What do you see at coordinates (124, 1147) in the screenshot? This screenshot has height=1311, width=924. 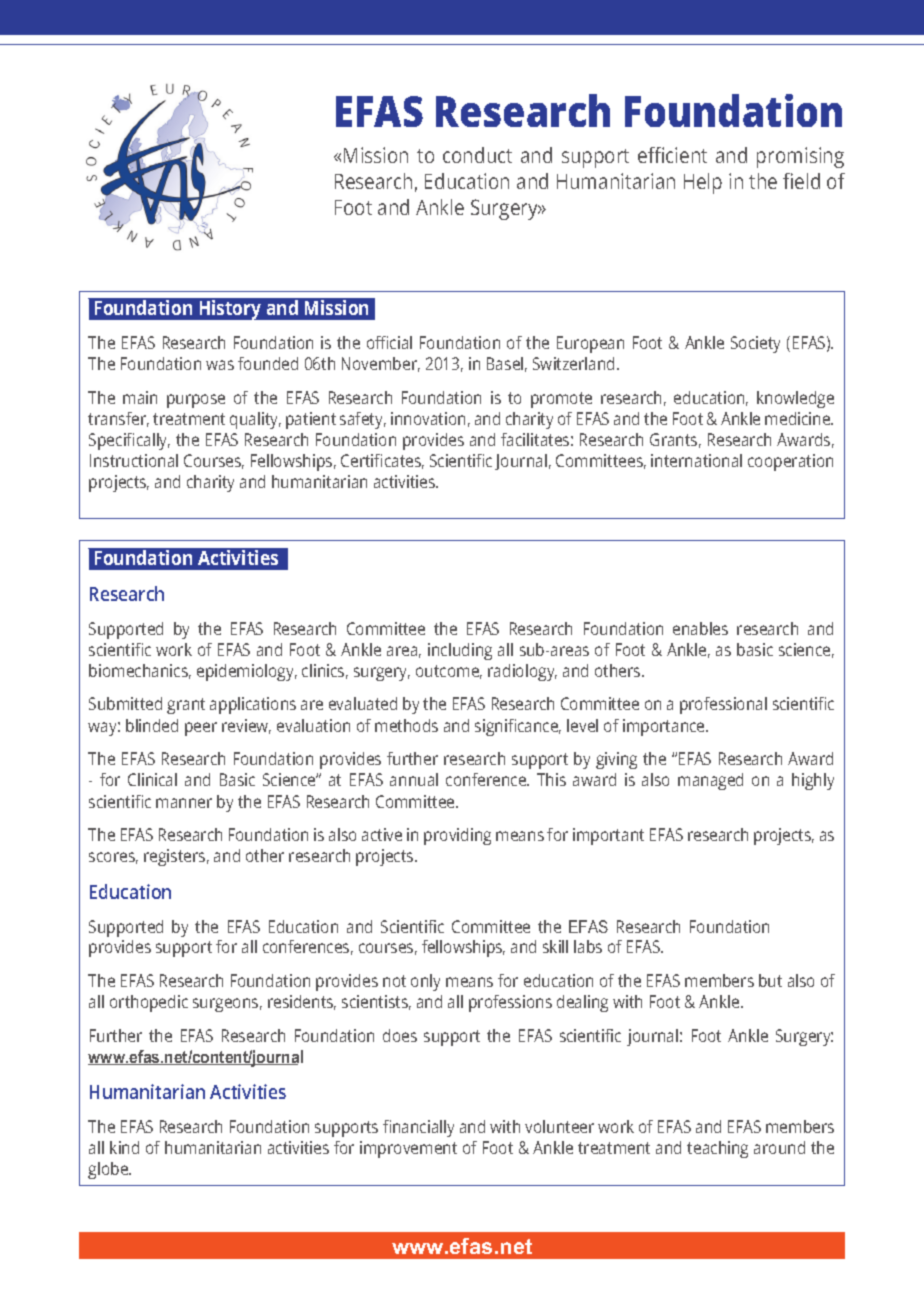 I see `kind` at bounding box center [124, 1147].
